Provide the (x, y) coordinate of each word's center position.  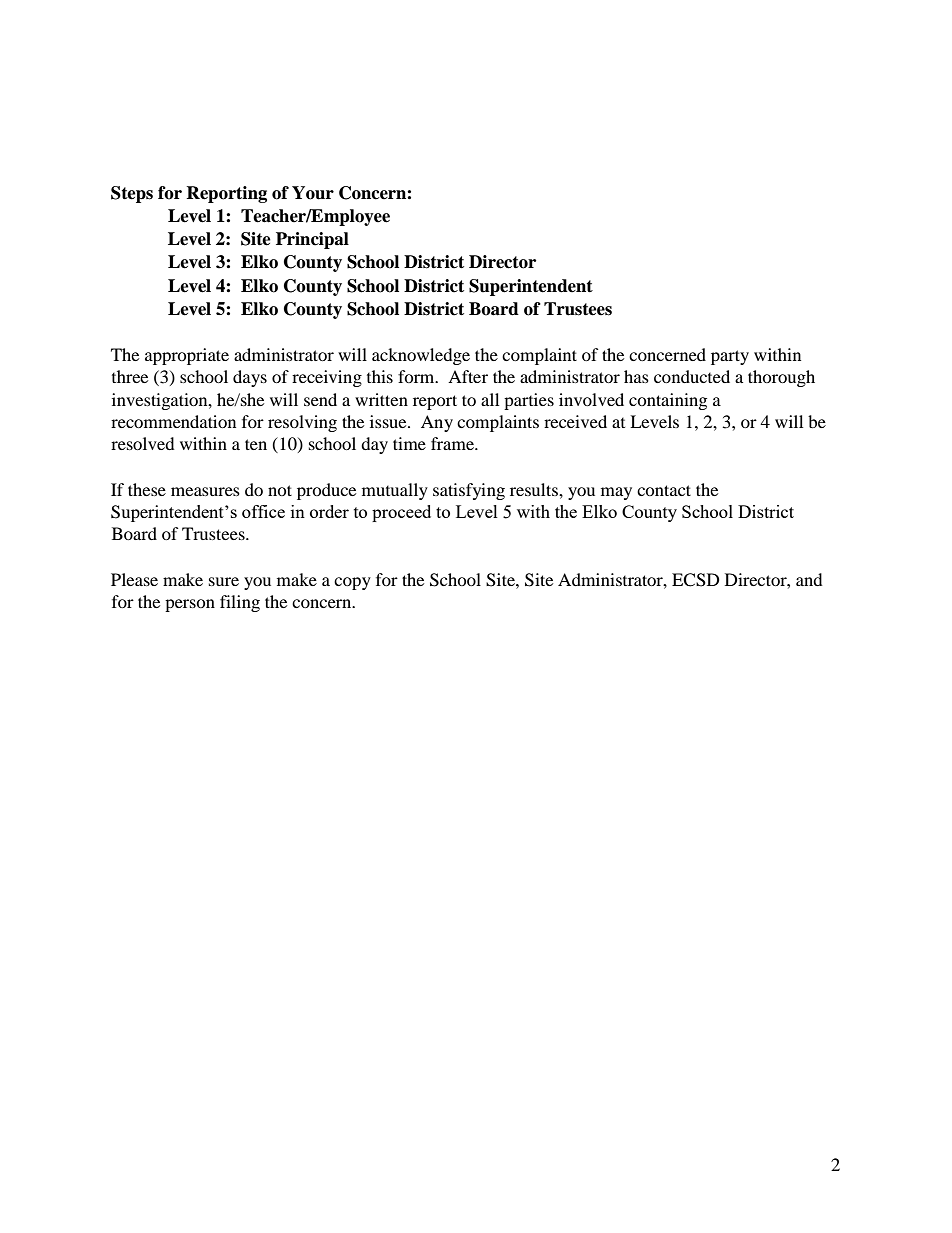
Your (313, 193)
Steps (132, 194)
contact (664, 490)
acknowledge (421, 356)
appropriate (187, 356)
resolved (143, 443)
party (730, 357)
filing (240, 603)
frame (453, 443)
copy (352, 583)
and (809, 579)
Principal (312, 240)
